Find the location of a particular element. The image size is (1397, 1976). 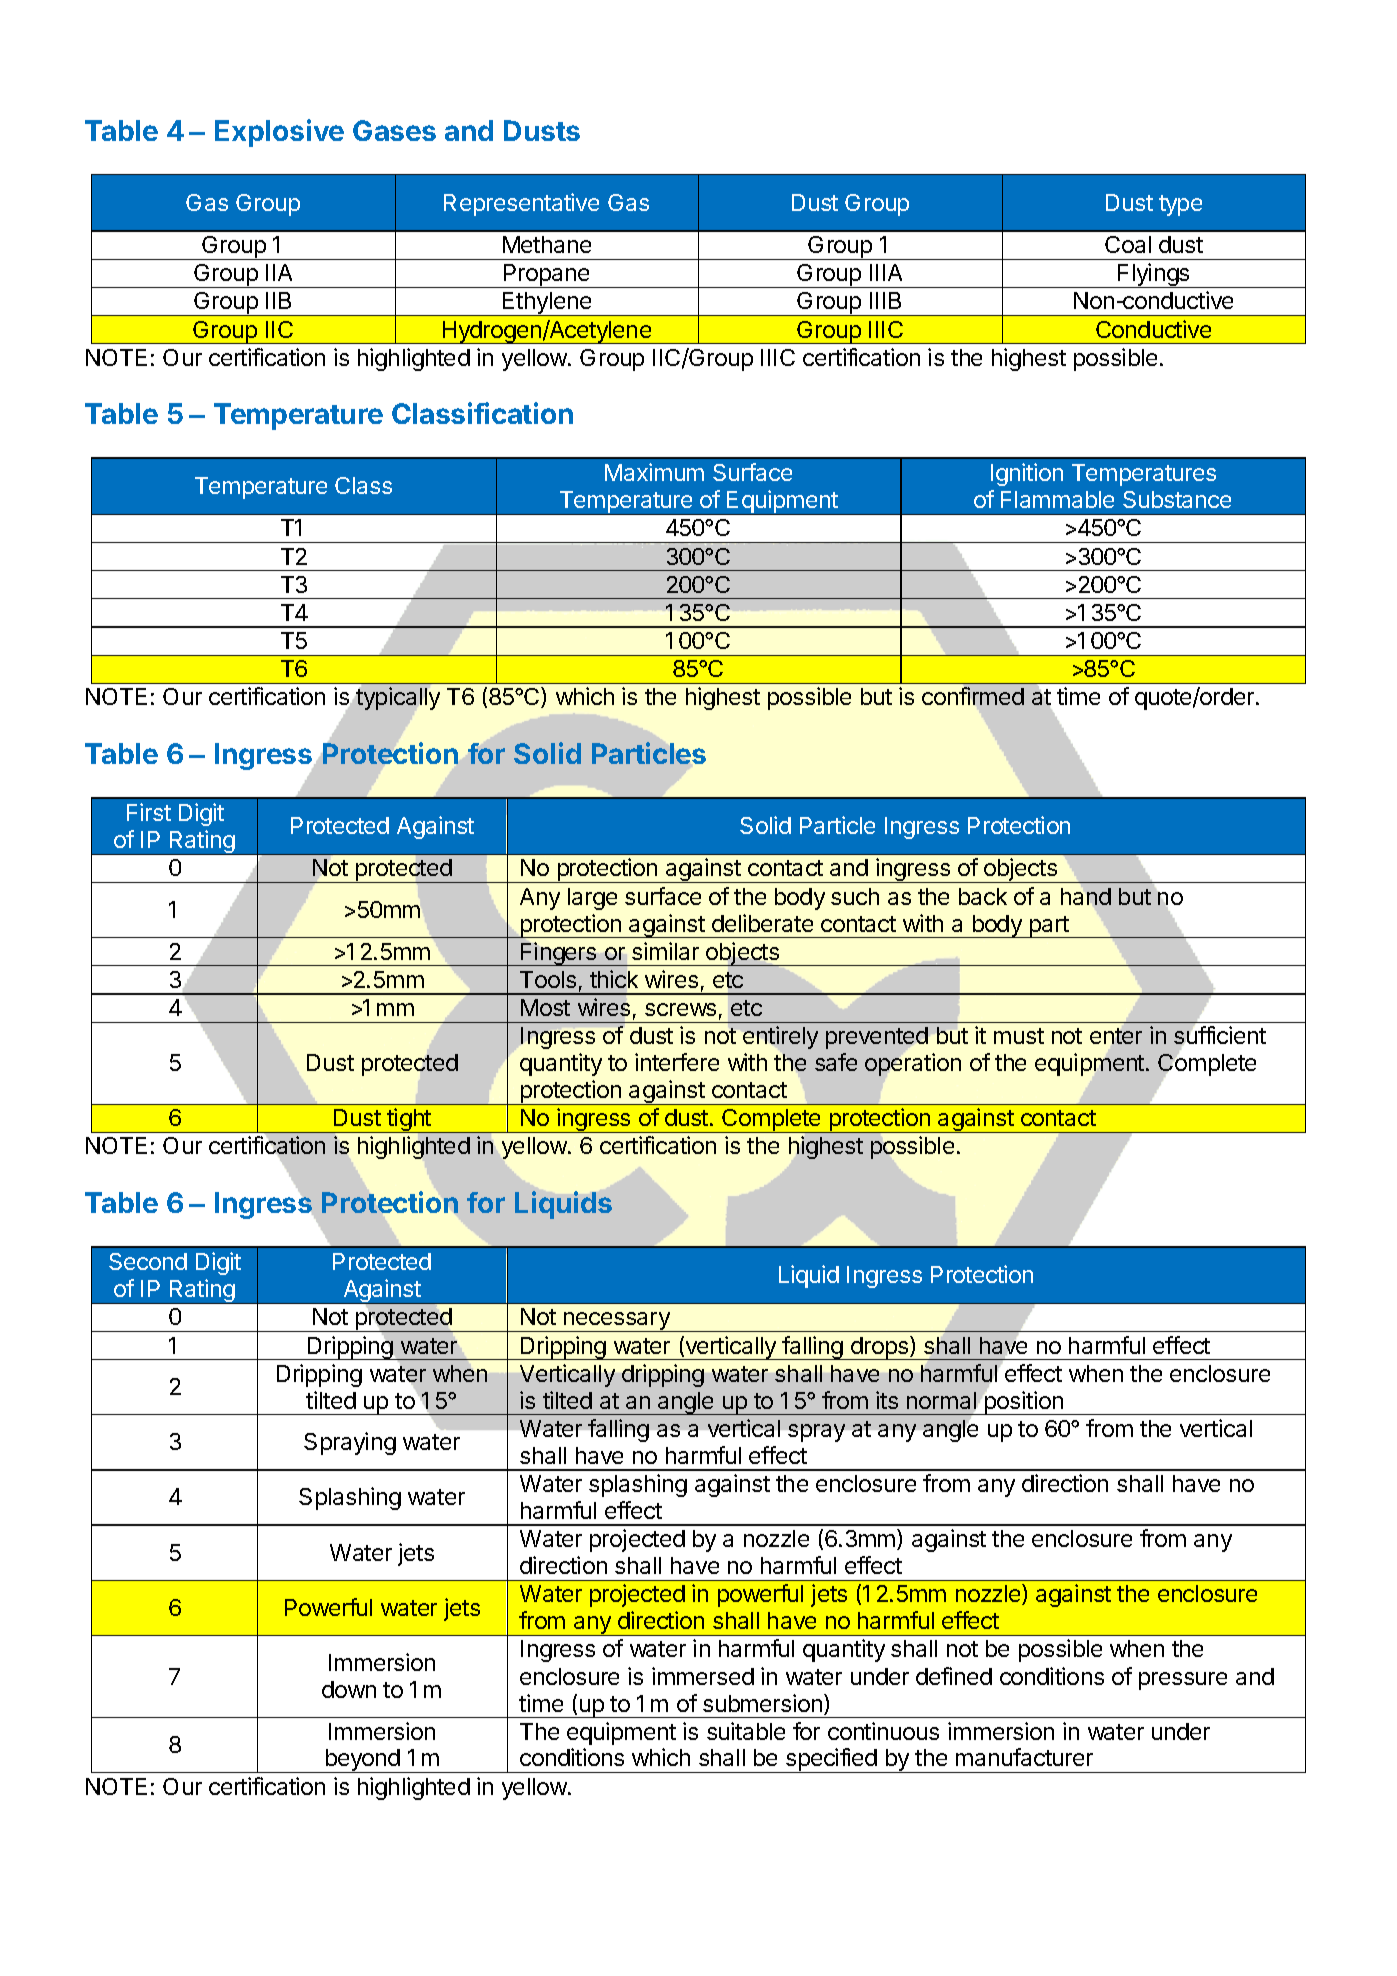

Maximum is located at coordinates (654, 472).
